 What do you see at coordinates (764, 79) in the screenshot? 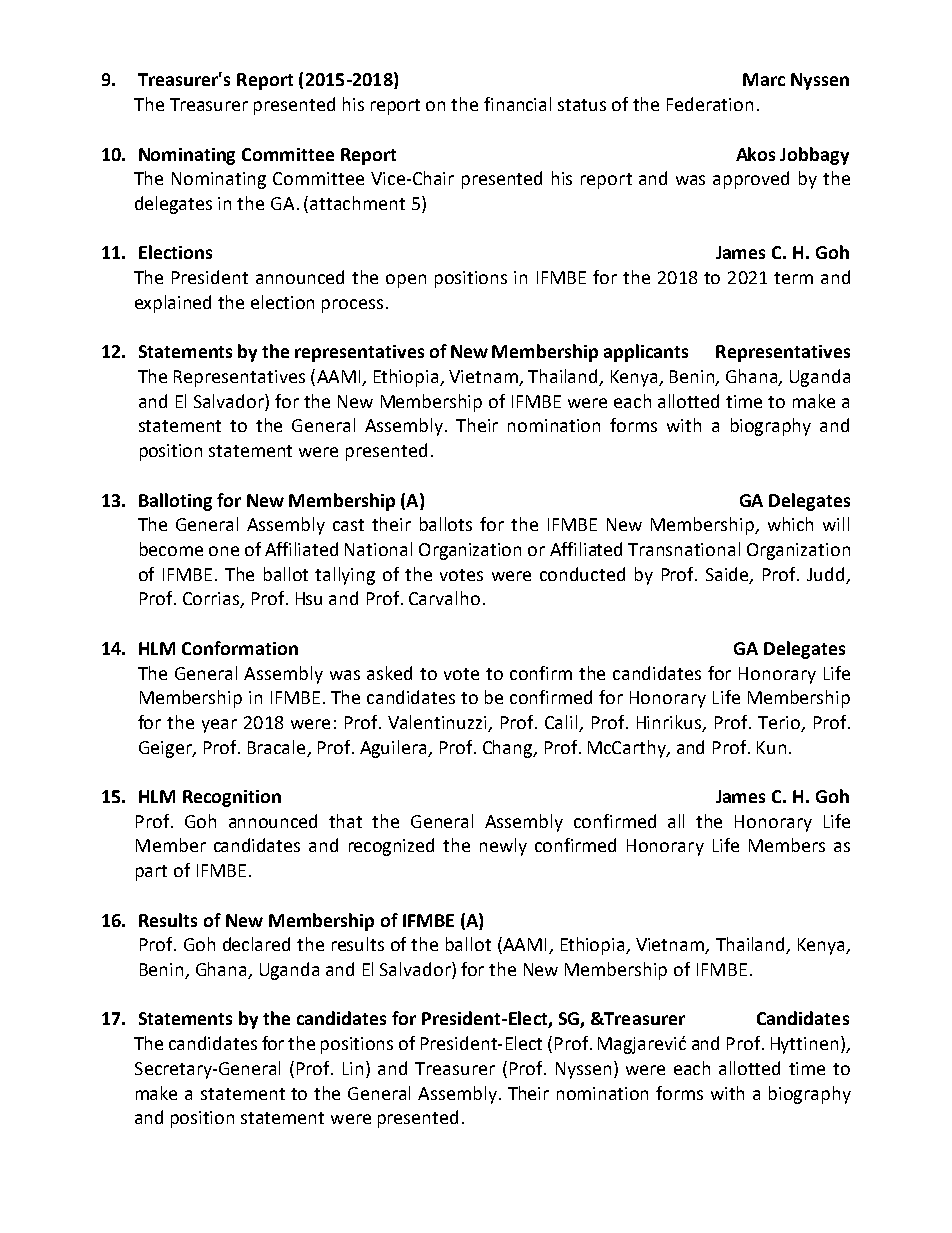
I see `Marc` at bounding box center [764, 79].
